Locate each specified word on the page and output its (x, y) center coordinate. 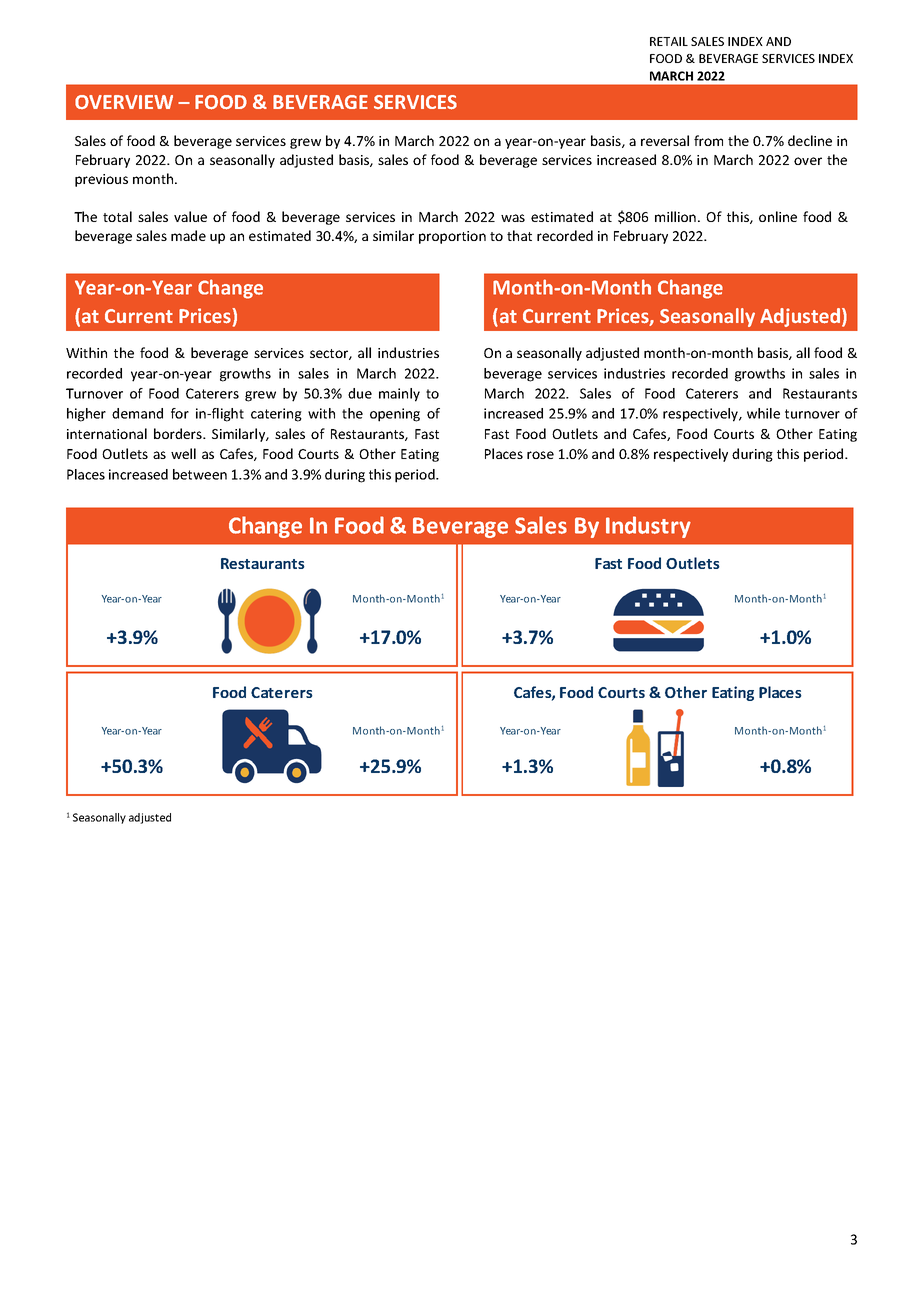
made (188, 235)
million (675, 216)
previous (101, 180)
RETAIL (669, 41)
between (200, 474)
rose (540, 455)
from (708, 140)
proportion (452, 237)
